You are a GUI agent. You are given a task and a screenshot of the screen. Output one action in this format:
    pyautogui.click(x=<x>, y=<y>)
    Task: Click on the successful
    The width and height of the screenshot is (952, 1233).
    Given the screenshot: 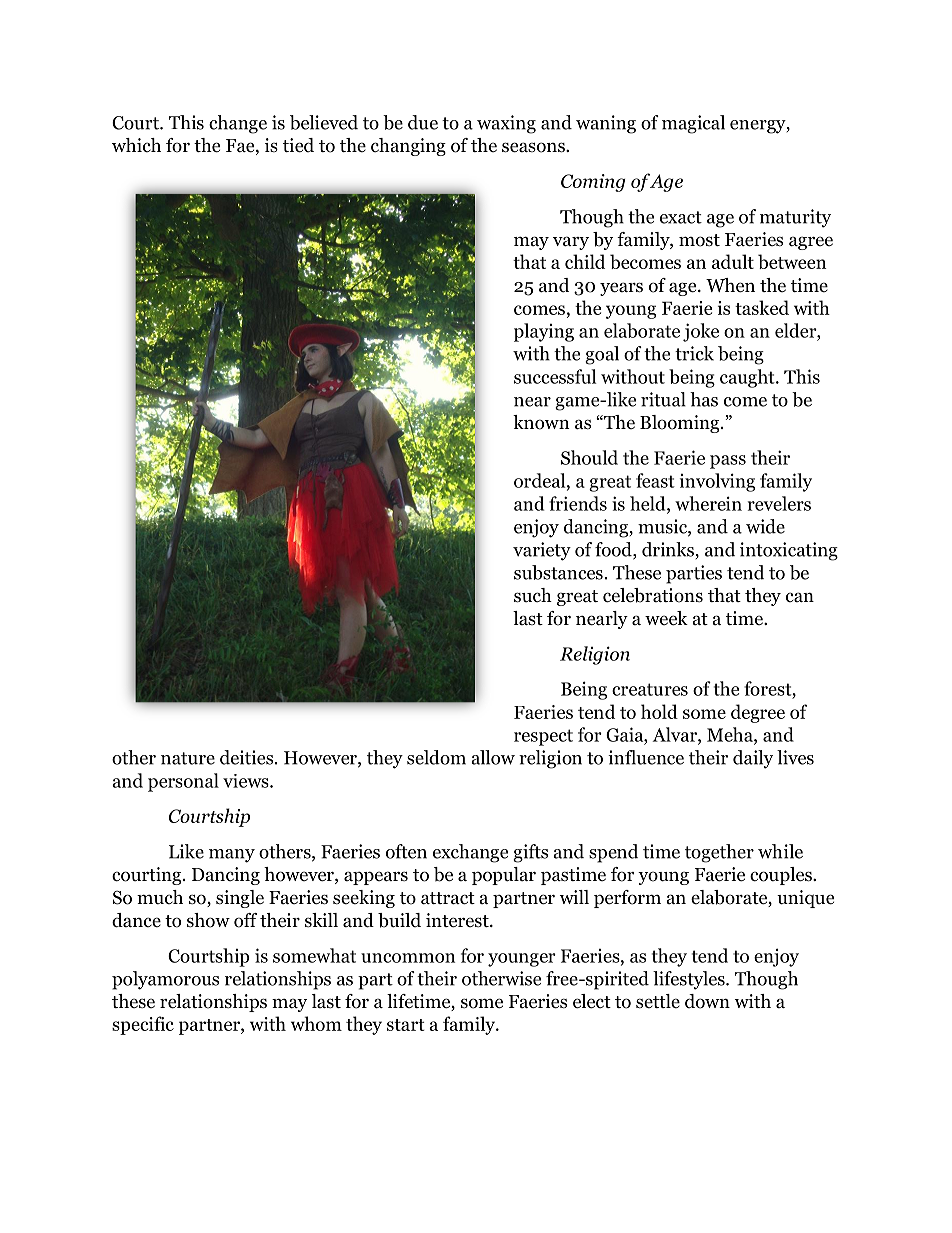 What is the action you would take?
    pyautogui.click(x=555, y=376)
